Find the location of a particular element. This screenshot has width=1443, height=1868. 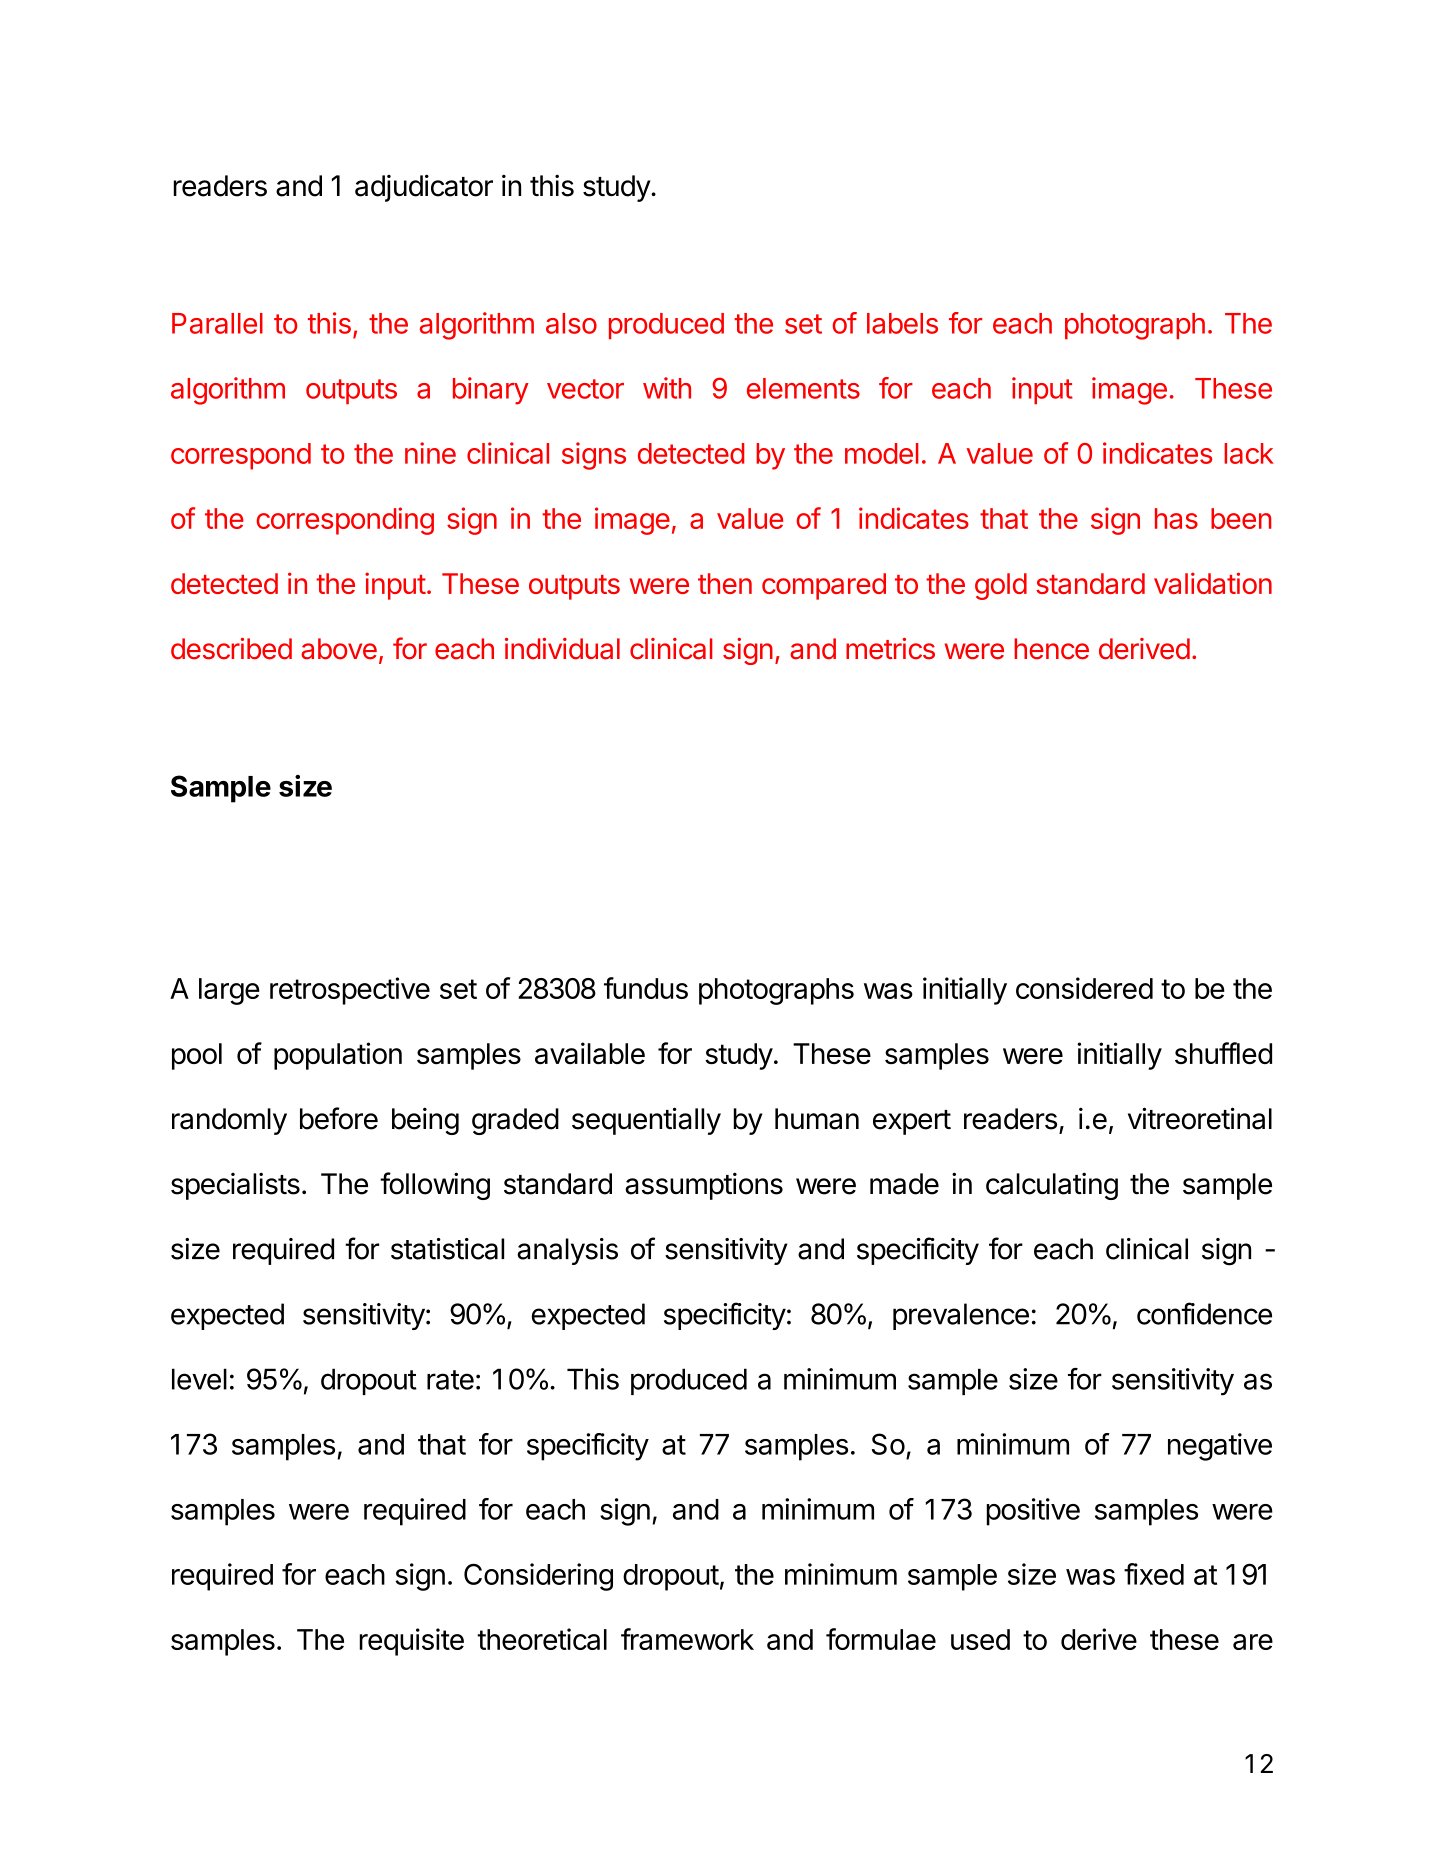

also is located at coordinates (571, 323).
